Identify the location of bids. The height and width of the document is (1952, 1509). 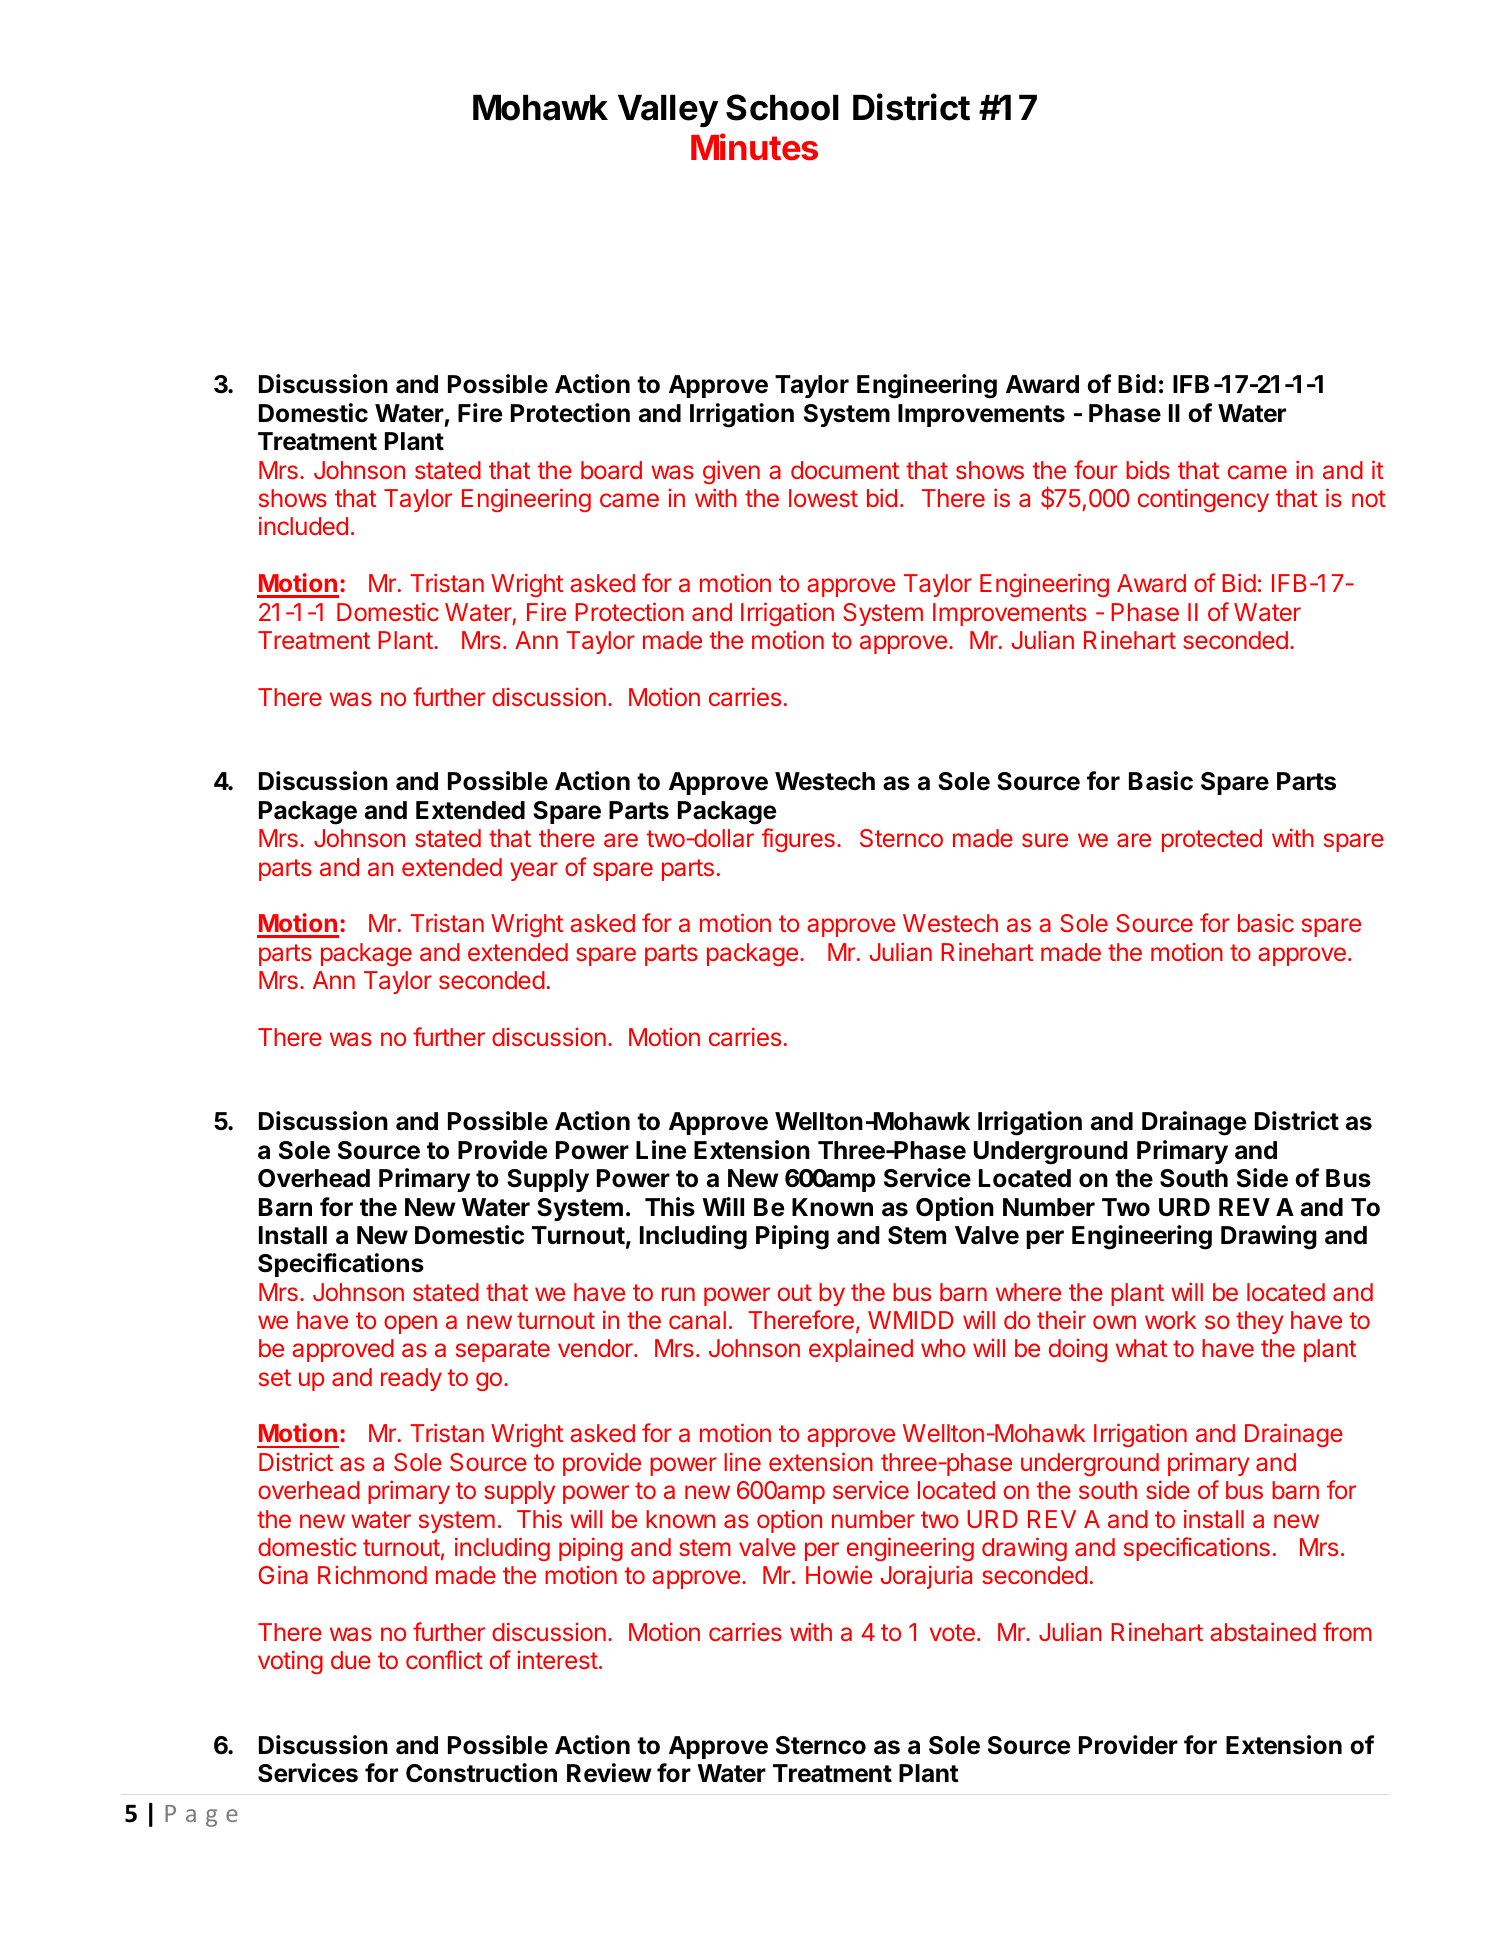
(1148, 469).
